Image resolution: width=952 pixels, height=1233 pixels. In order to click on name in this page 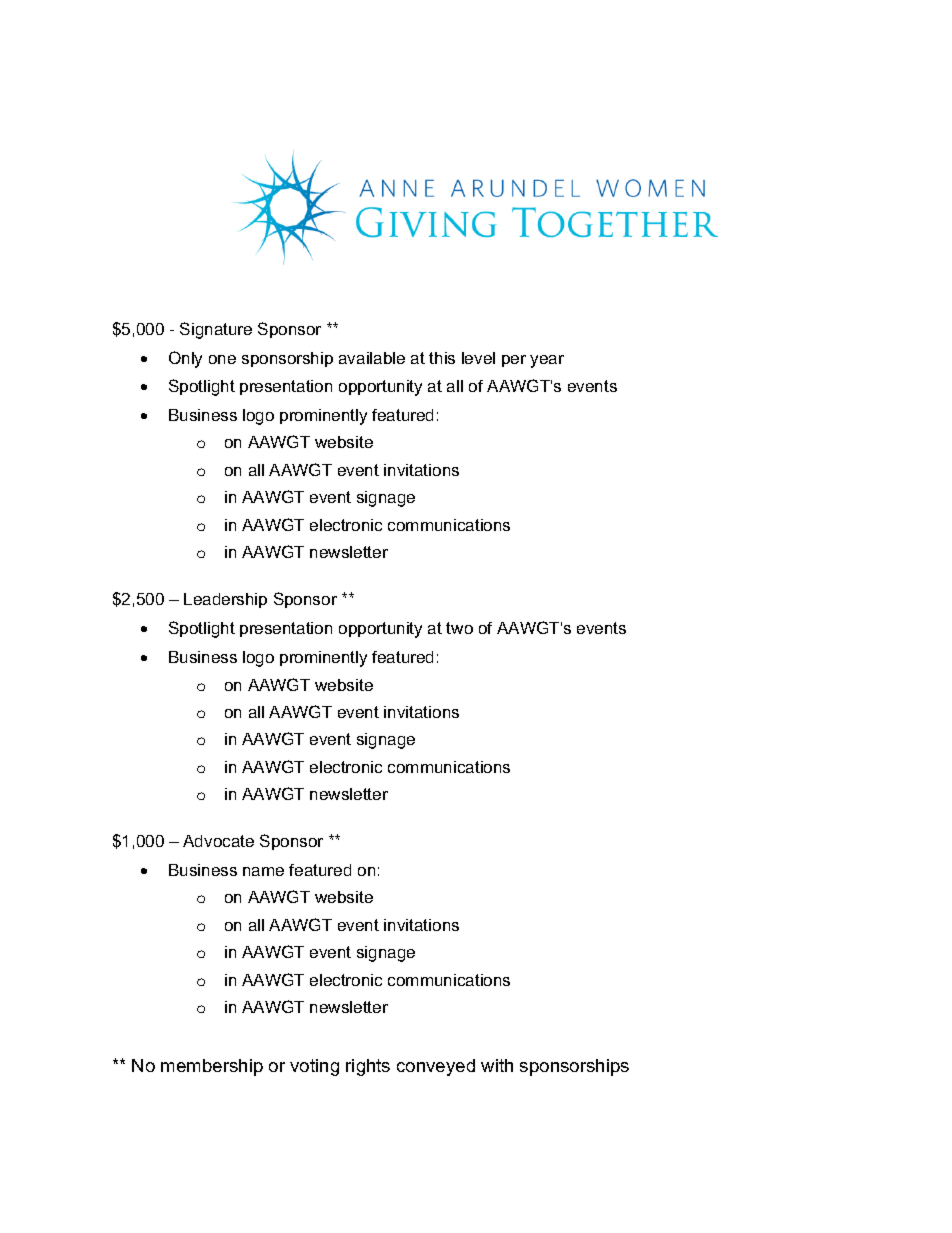, I will do `click(263, 871)`.
